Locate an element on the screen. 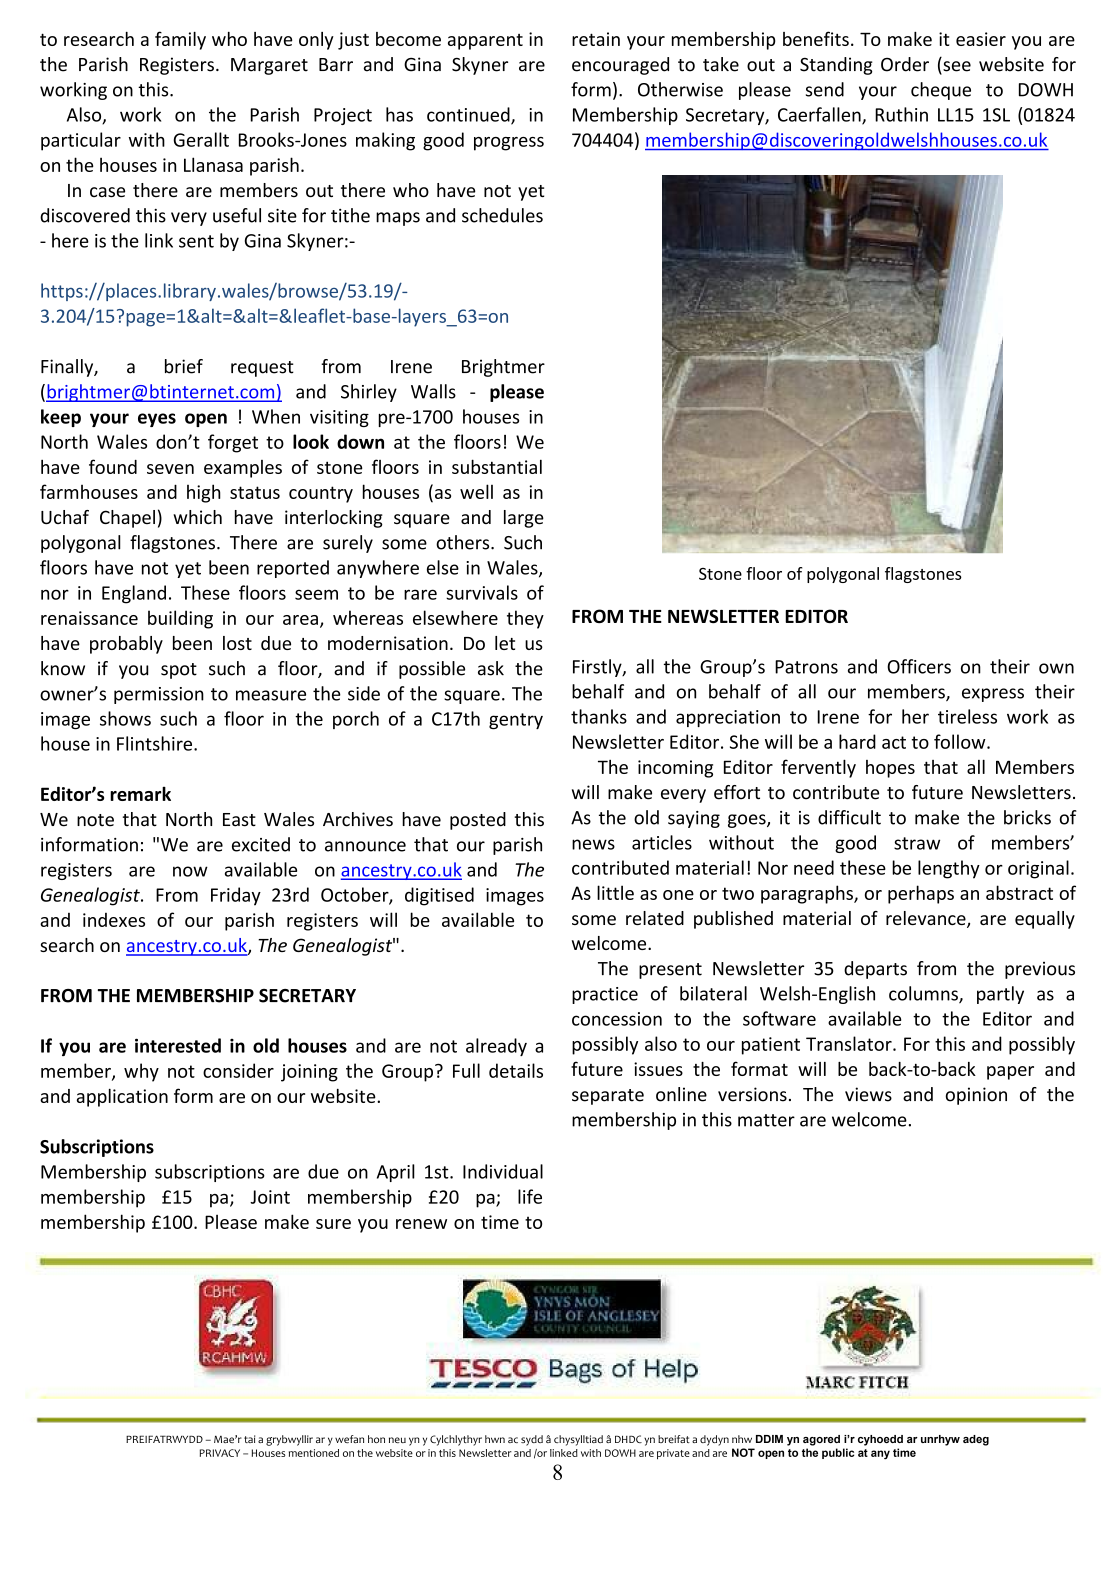 This screenshot has width=1115, height=1578. Officers is located at coordinates (919, 666).
